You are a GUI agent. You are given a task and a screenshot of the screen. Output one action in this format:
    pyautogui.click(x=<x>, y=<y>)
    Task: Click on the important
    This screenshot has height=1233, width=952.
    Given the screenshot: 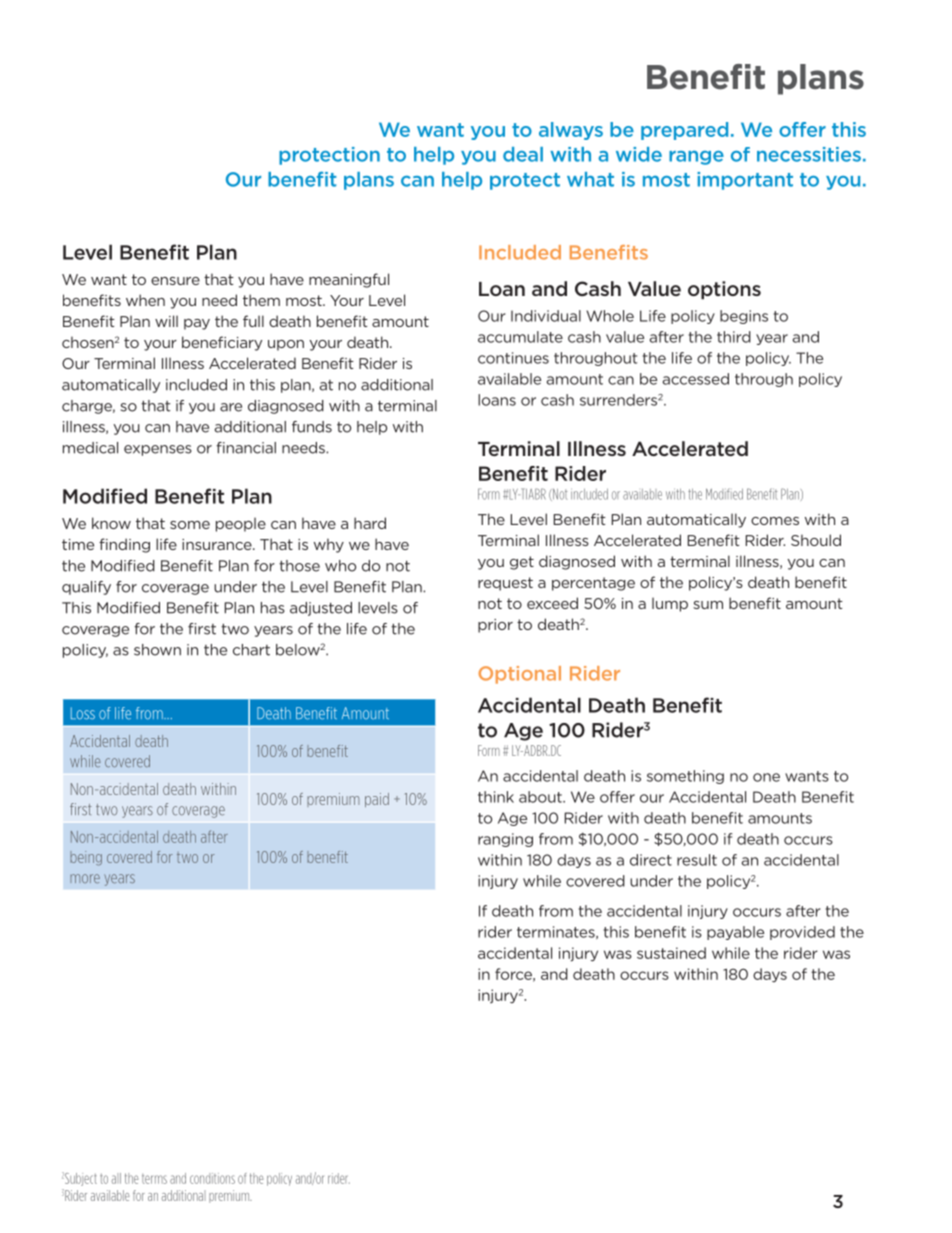 What is the action you would take?
    pyautogui.click(x=745, y=181)
